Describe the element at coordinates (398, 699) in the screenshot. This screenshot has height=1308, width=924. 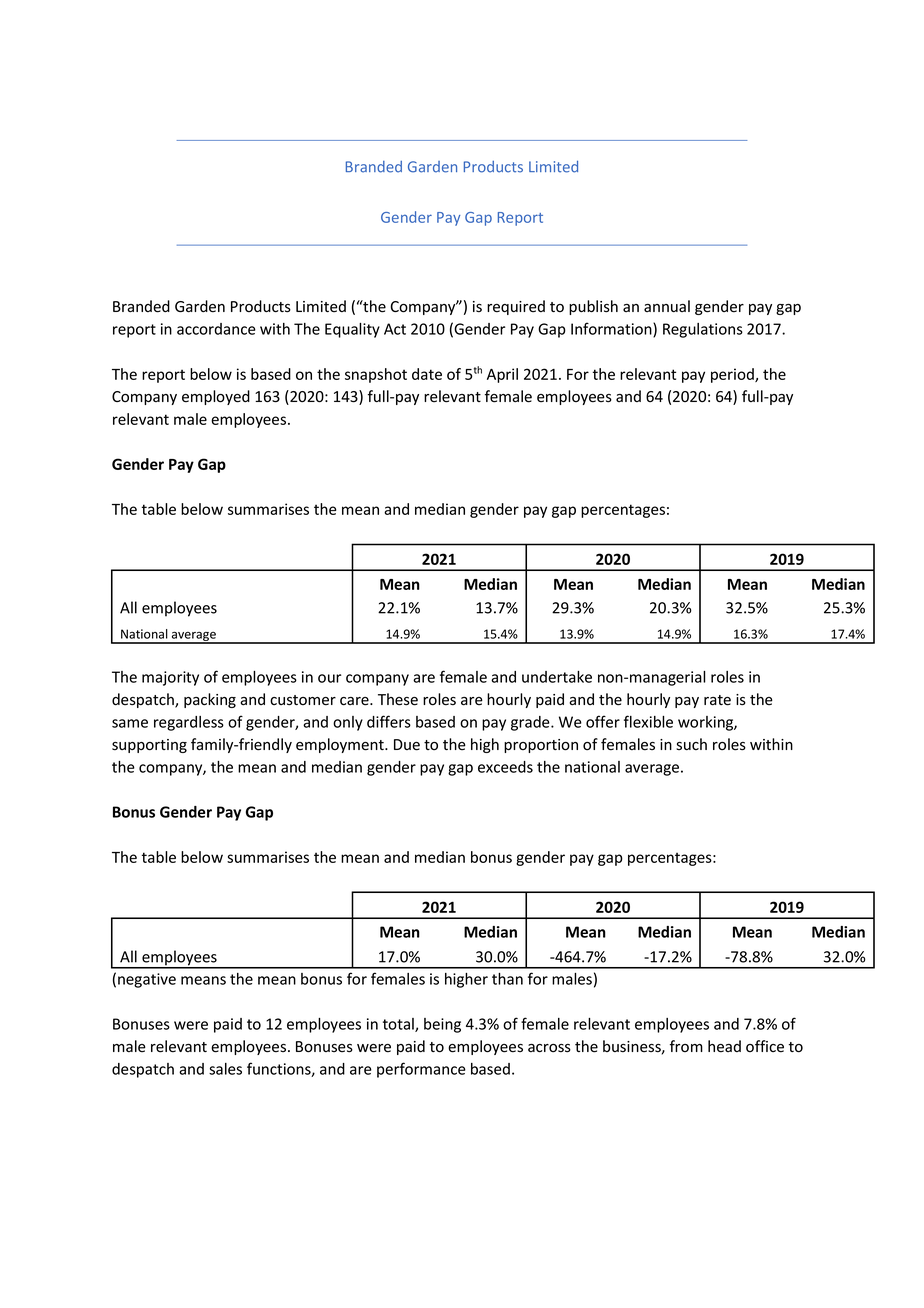
I see `These` at that location.
